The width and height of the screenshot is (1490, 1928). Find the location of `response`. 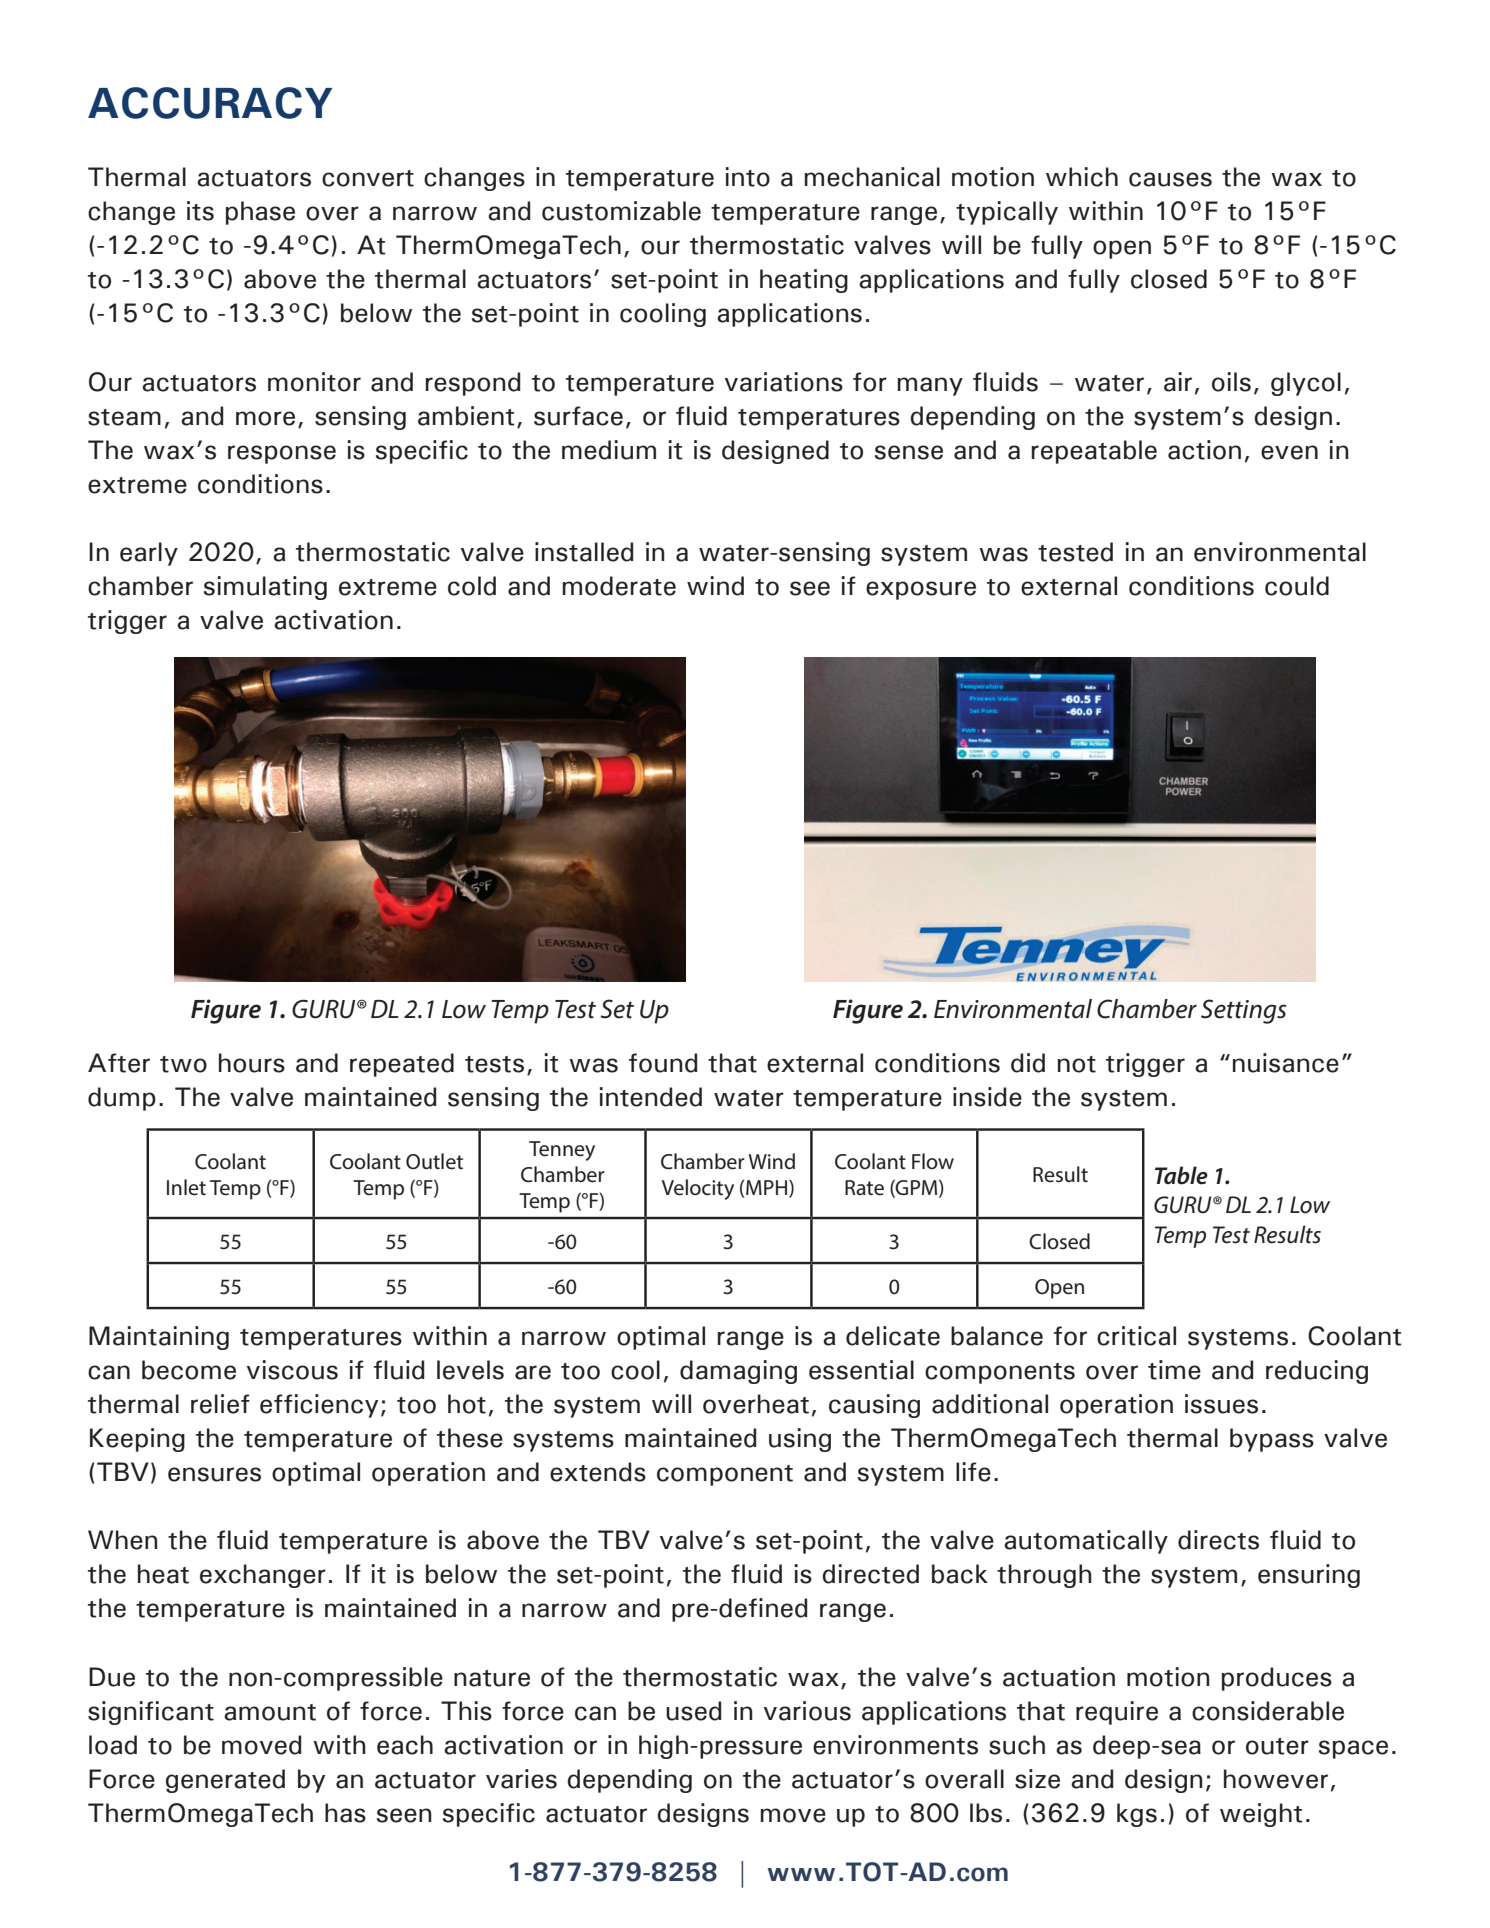

response is located at coordinates (282, 454).
